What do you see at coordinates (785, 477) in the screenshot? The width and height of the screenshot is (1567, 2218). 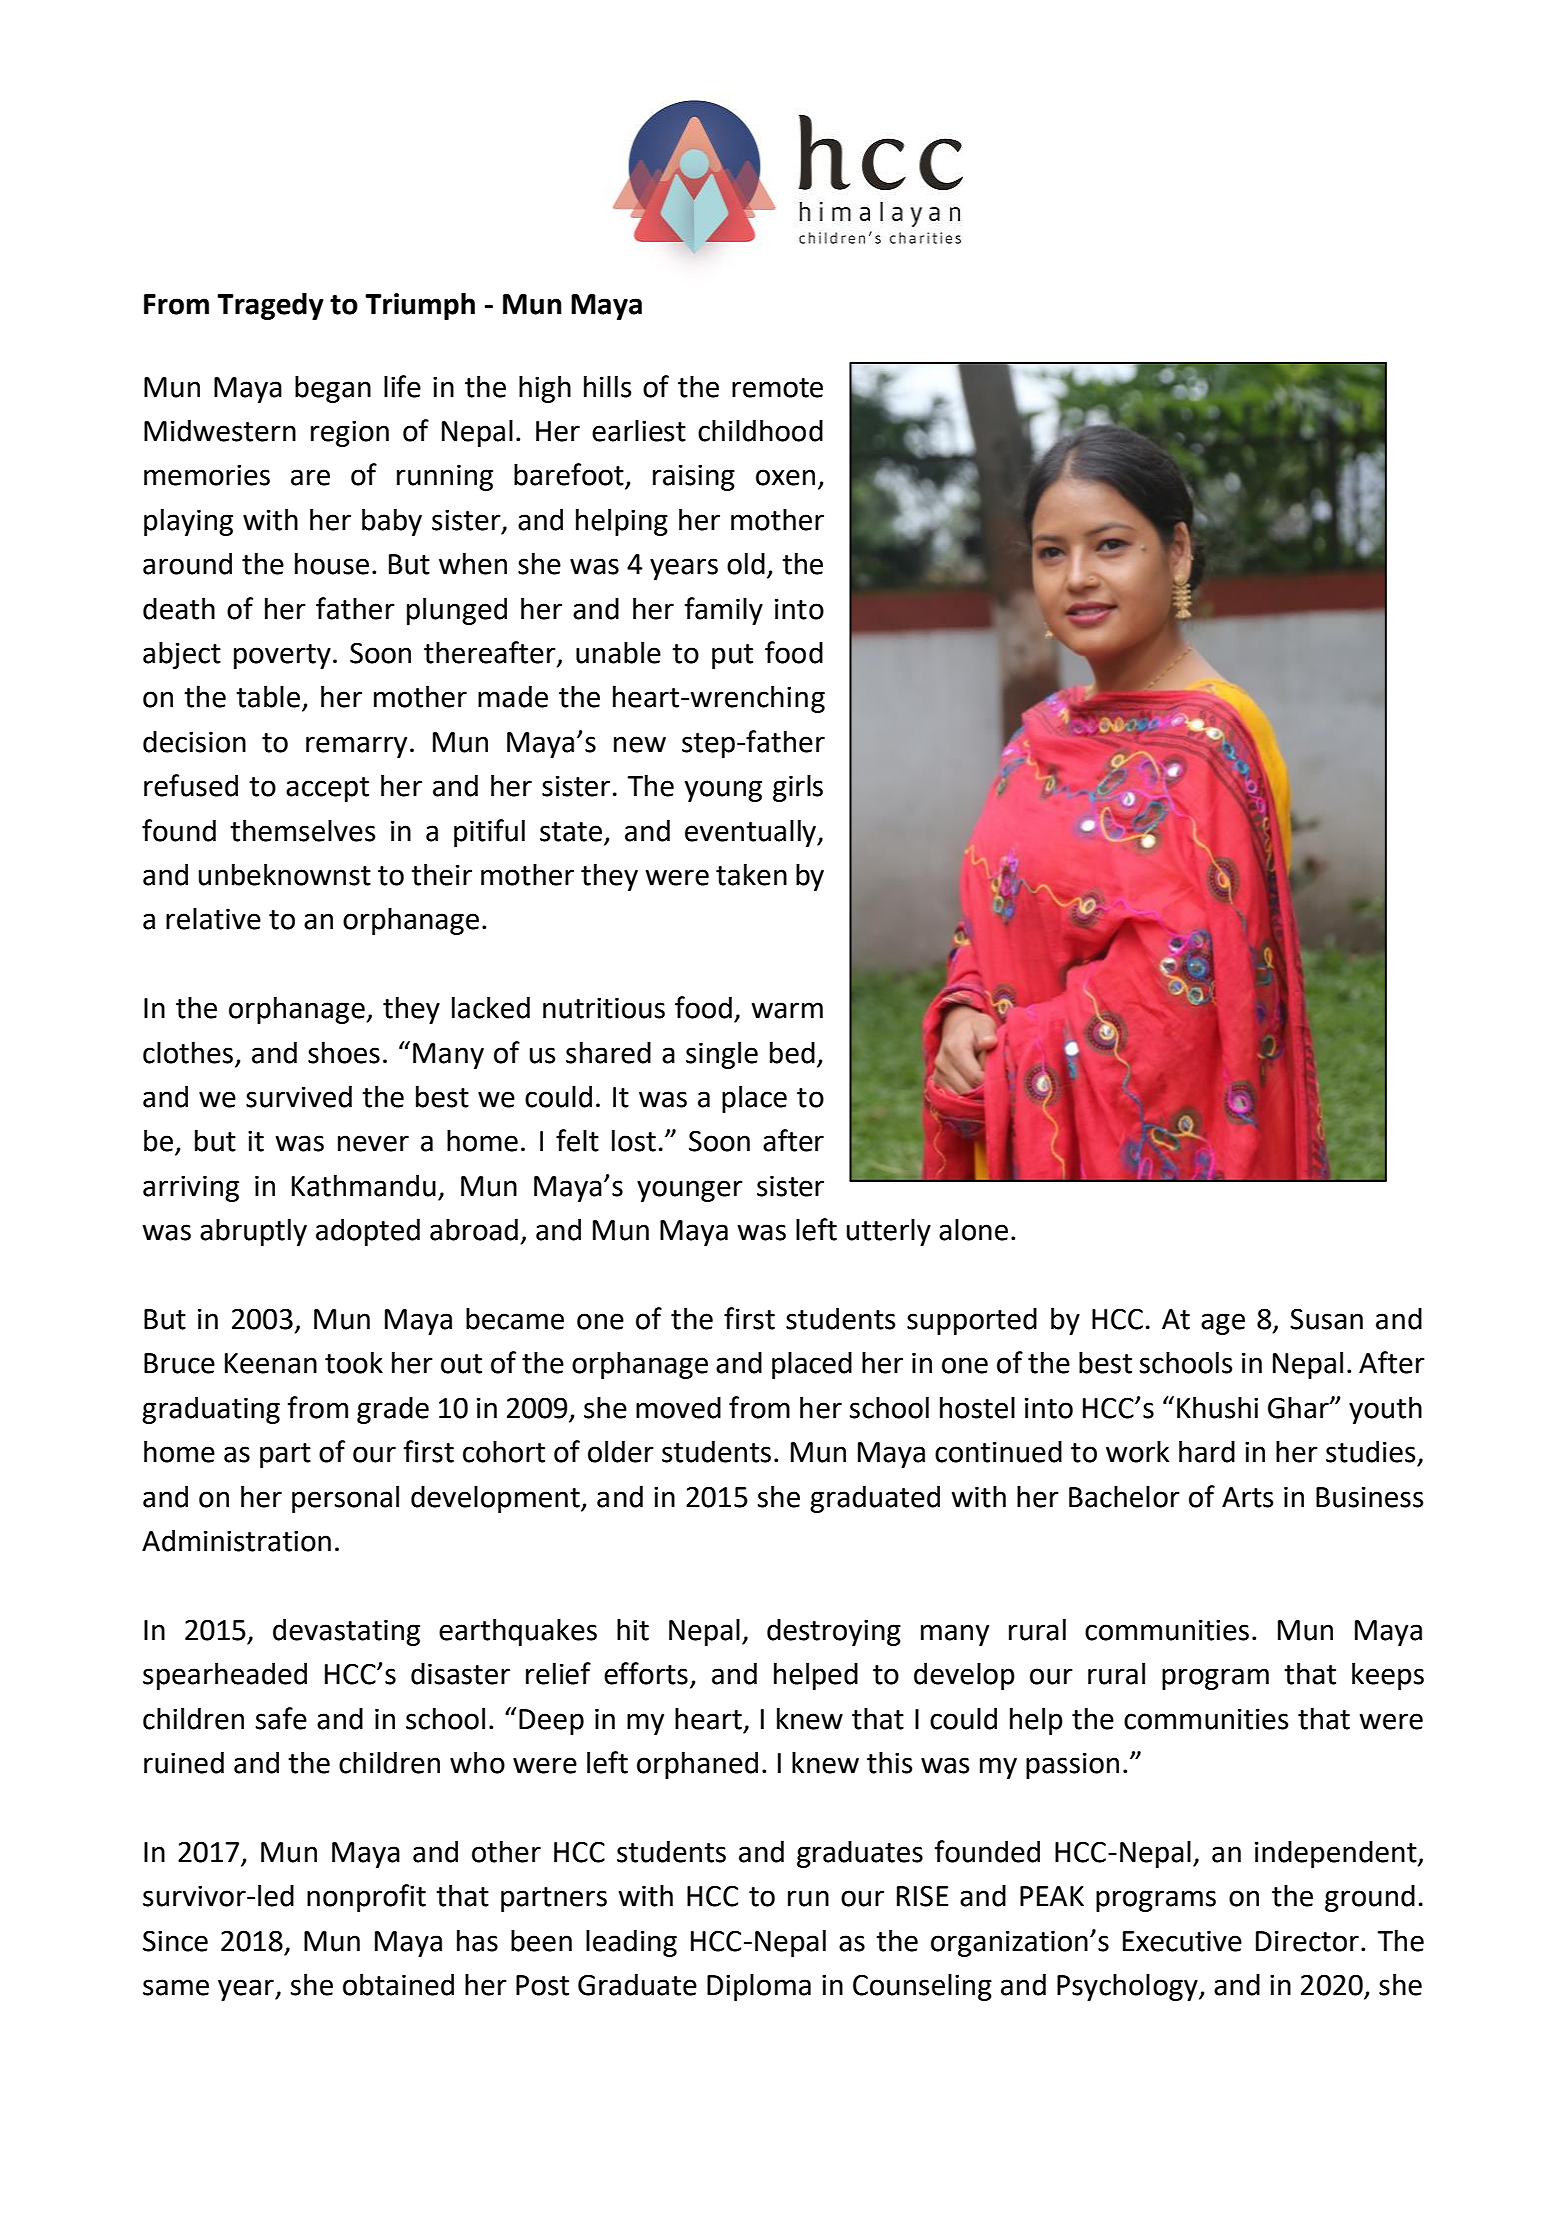 I see `oxen` at bounding box center [785, 477].
